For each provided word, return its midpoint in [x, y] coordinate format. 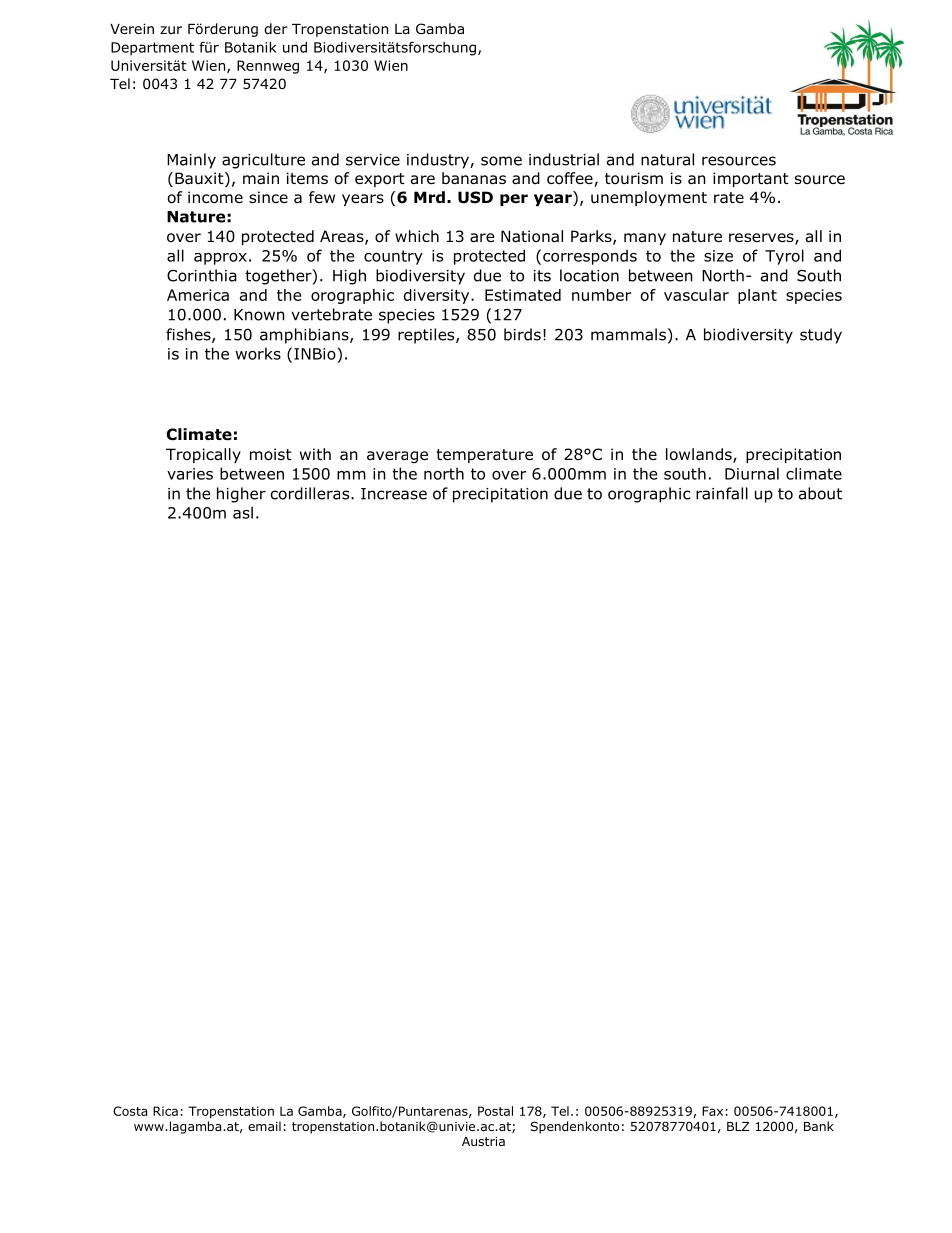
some [501, 161]
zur [171, 30]
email [264, 1126]
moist [271, 454]
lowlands [700, 455]
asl [243, 512]
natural [667, 159]
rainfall [722, 493]
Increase [394, 494]
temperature [484, 456]
